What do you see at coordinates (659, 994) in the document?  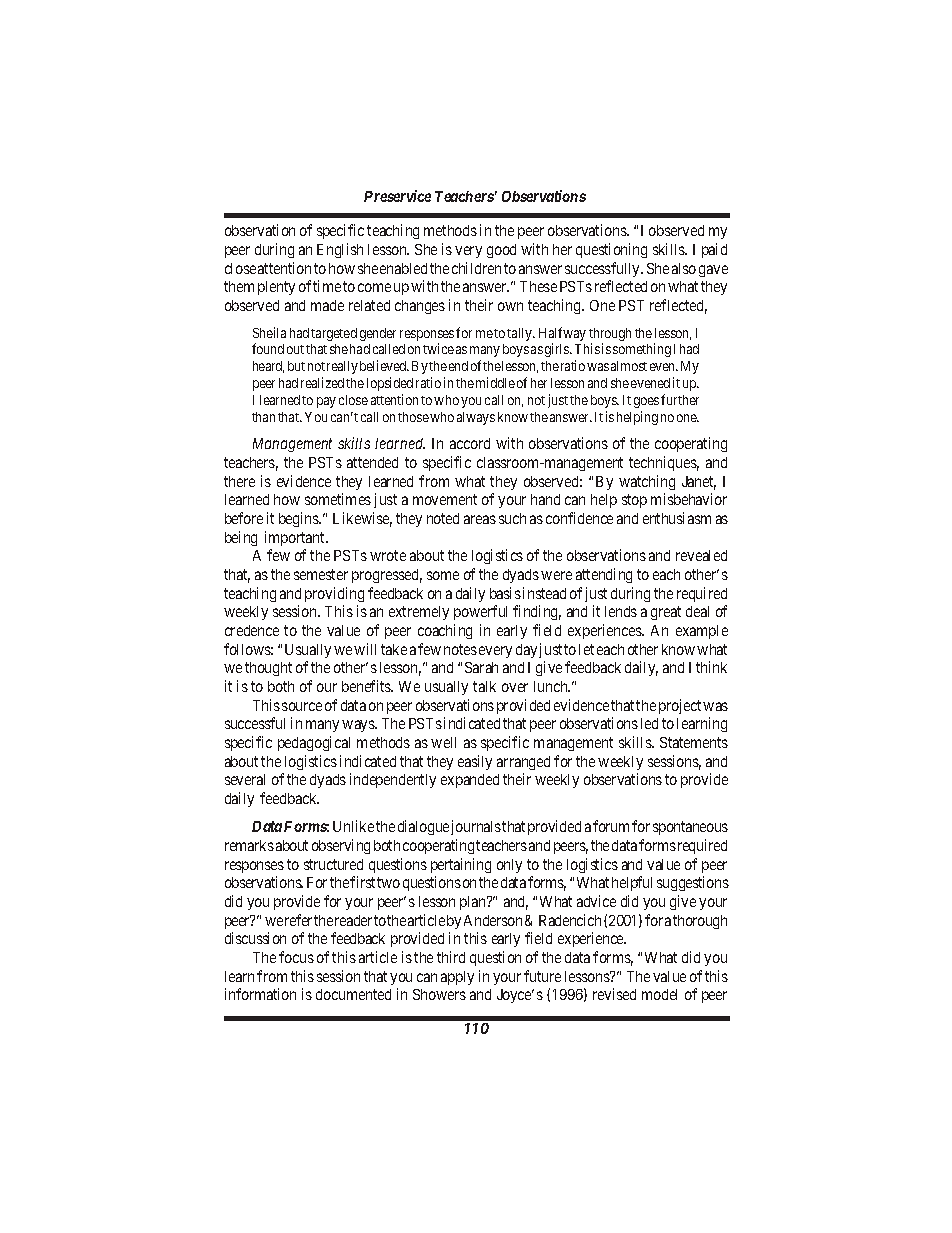 I see `model` at bounding box center [659, 994].
